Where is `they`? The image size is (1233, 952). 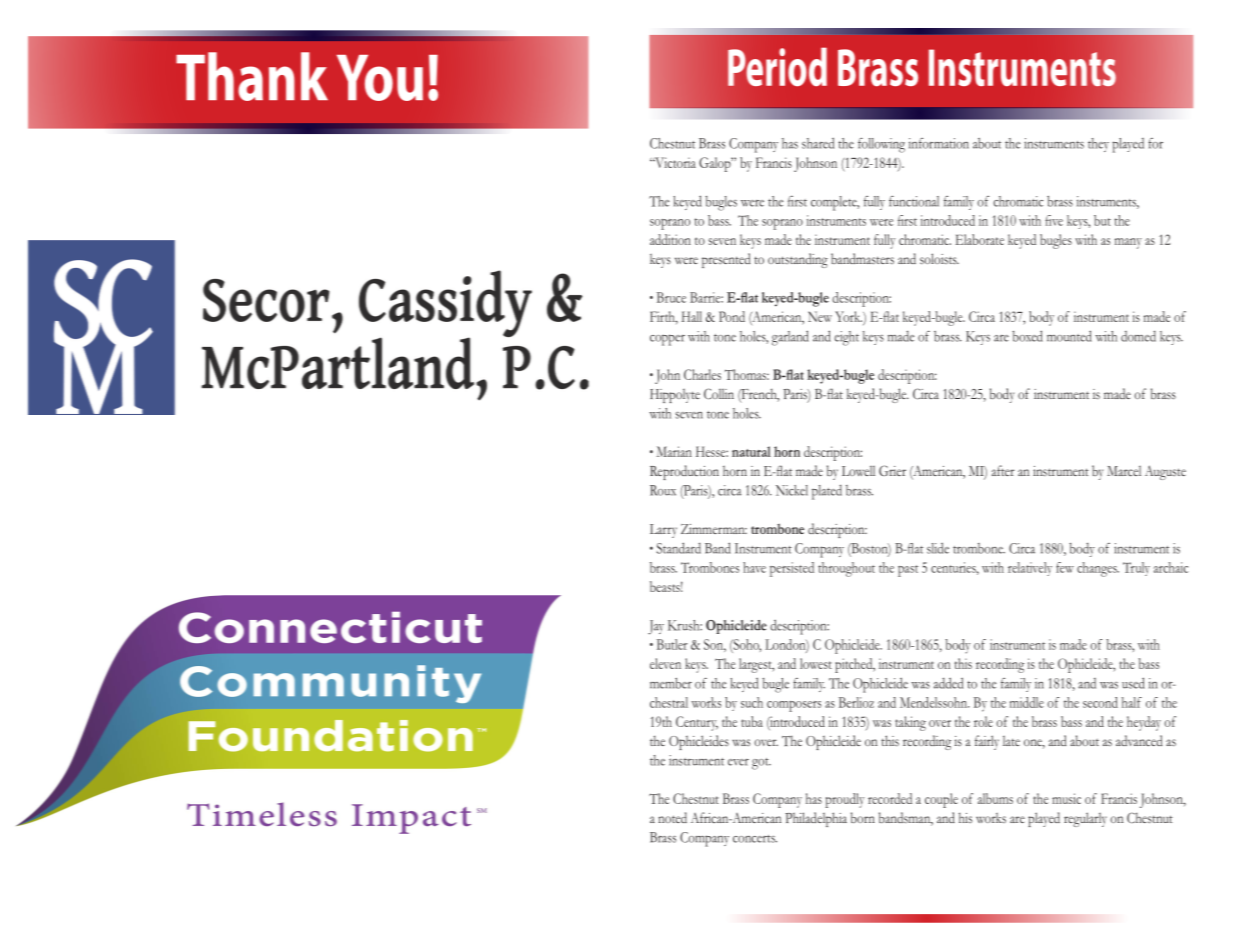 they is located at coordinates (1098, 145).
